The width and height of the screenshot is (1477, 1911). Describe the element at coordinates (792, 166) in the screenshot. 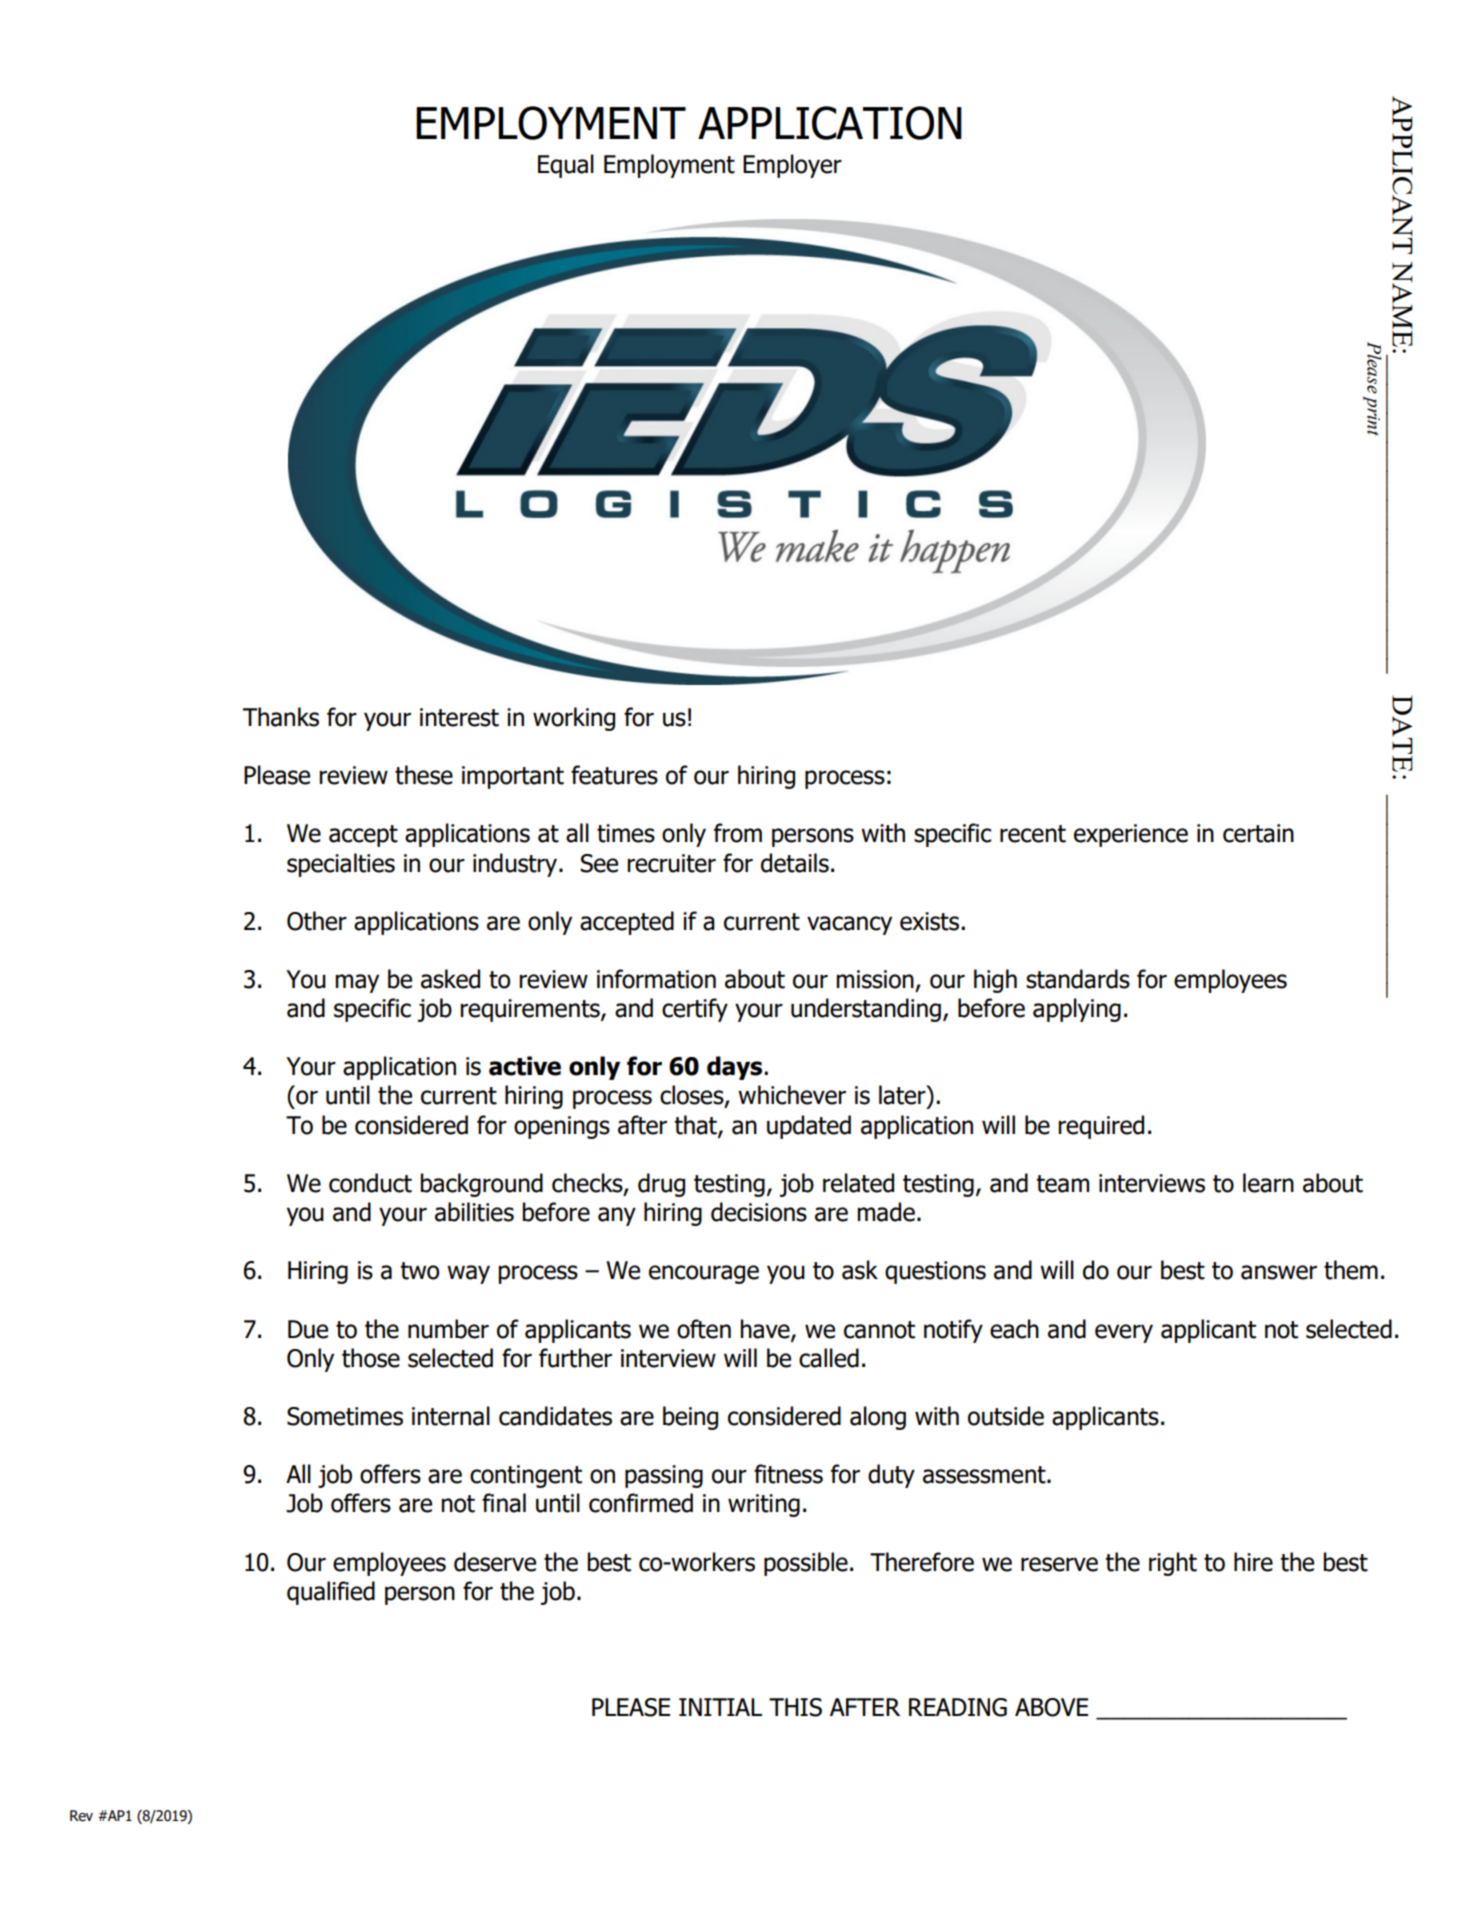

I see `Employer` at that location.
